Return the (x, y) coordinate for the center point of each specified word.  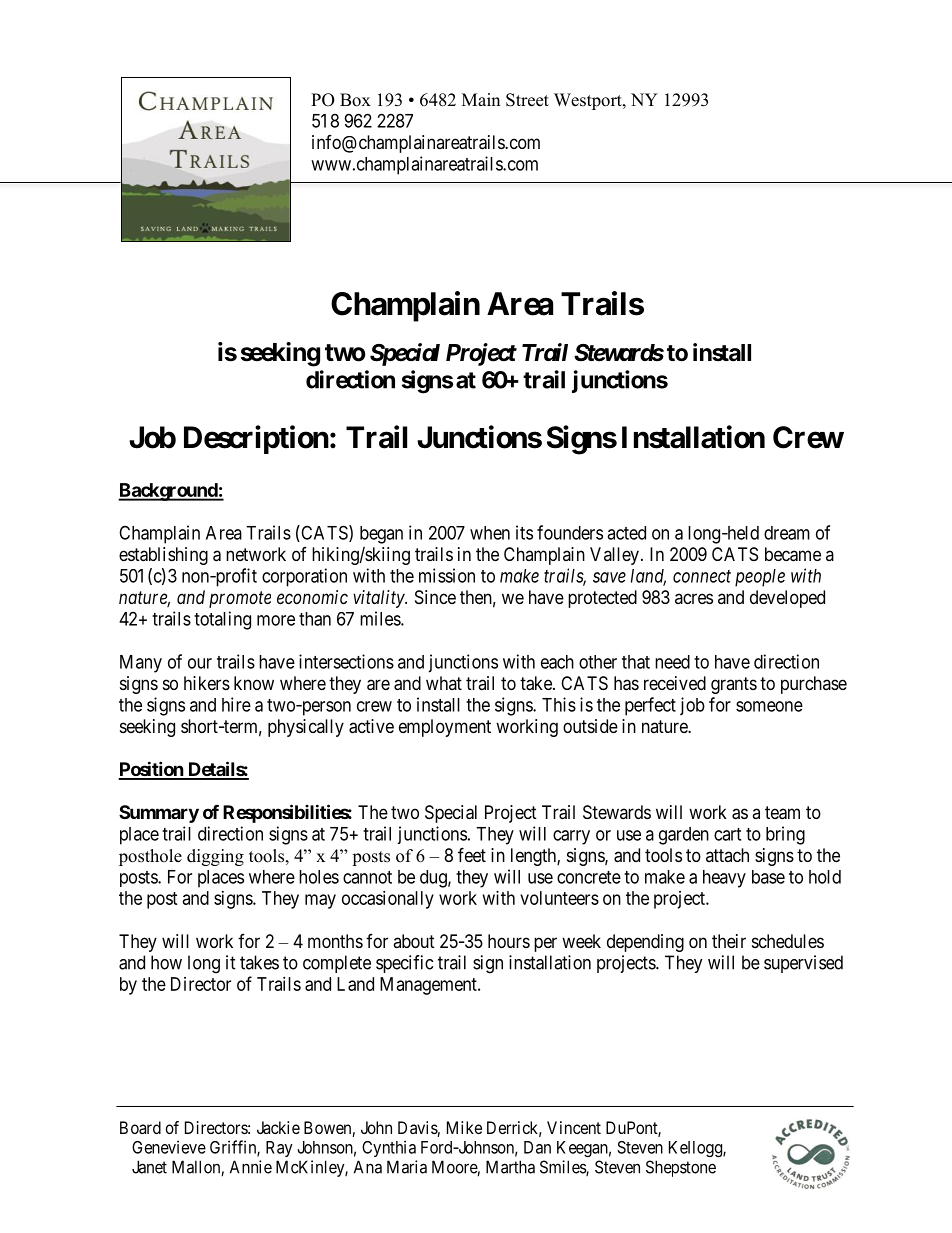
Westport (589, 101)
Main (481, 99)
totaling (222, 620)
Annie (251, 1167)
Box (355, 100)
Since (435, 597)
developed (787, 599)
